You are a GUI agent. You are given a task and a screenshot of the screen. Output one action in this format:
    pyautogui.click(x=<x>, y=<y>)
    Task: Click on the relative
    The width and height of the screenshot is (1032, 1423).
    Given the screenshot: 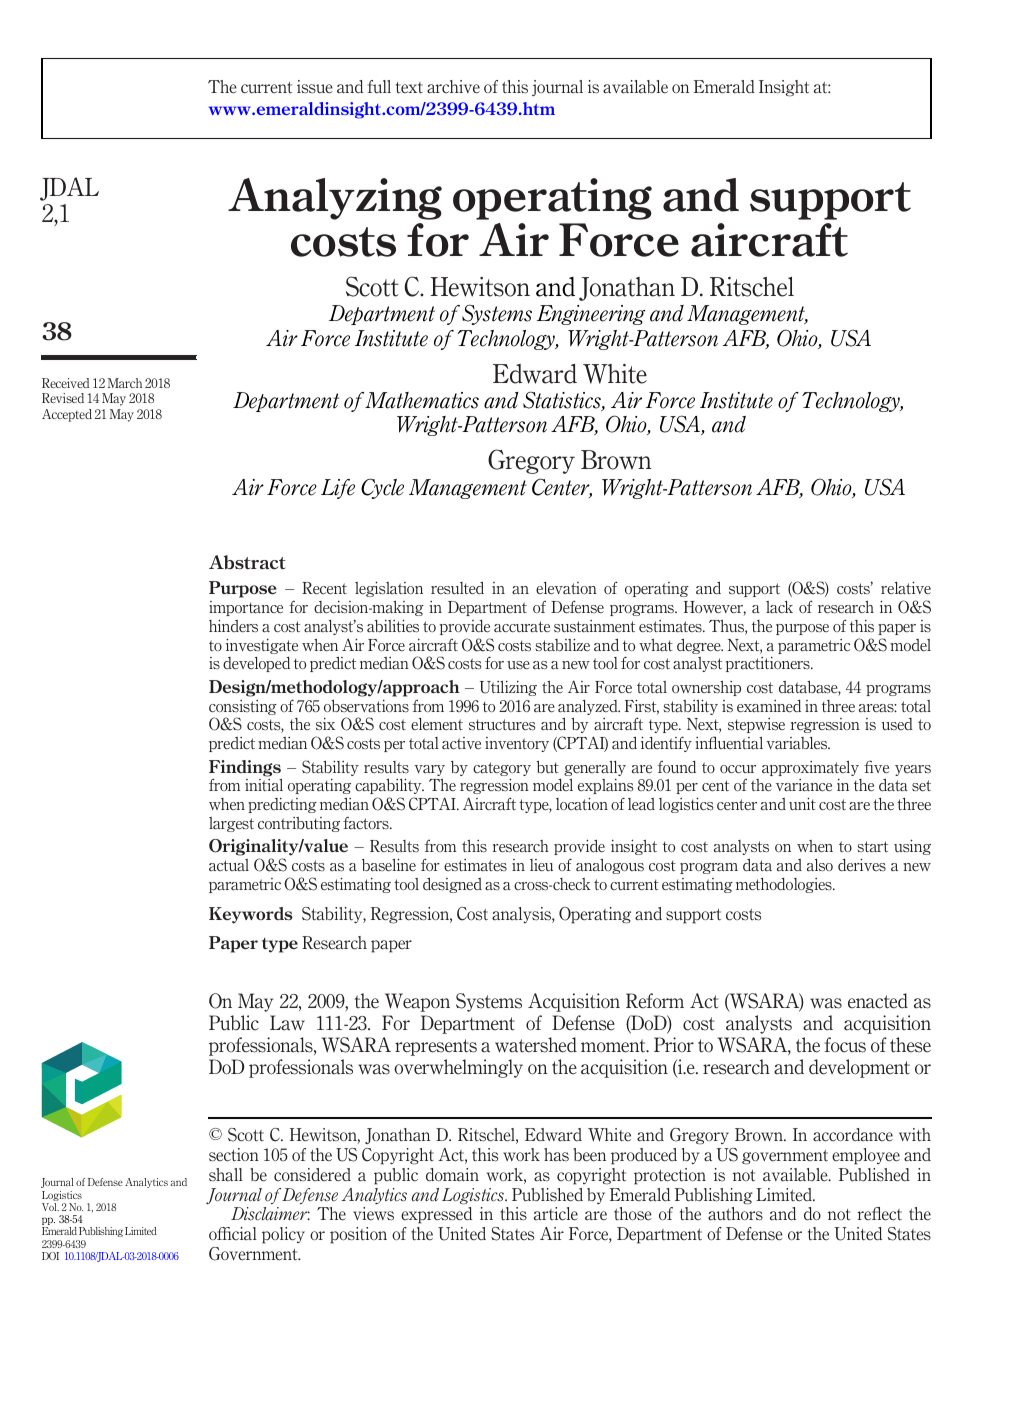 What is the action you would take?
    pyautogui.click(x=906, y=588)
